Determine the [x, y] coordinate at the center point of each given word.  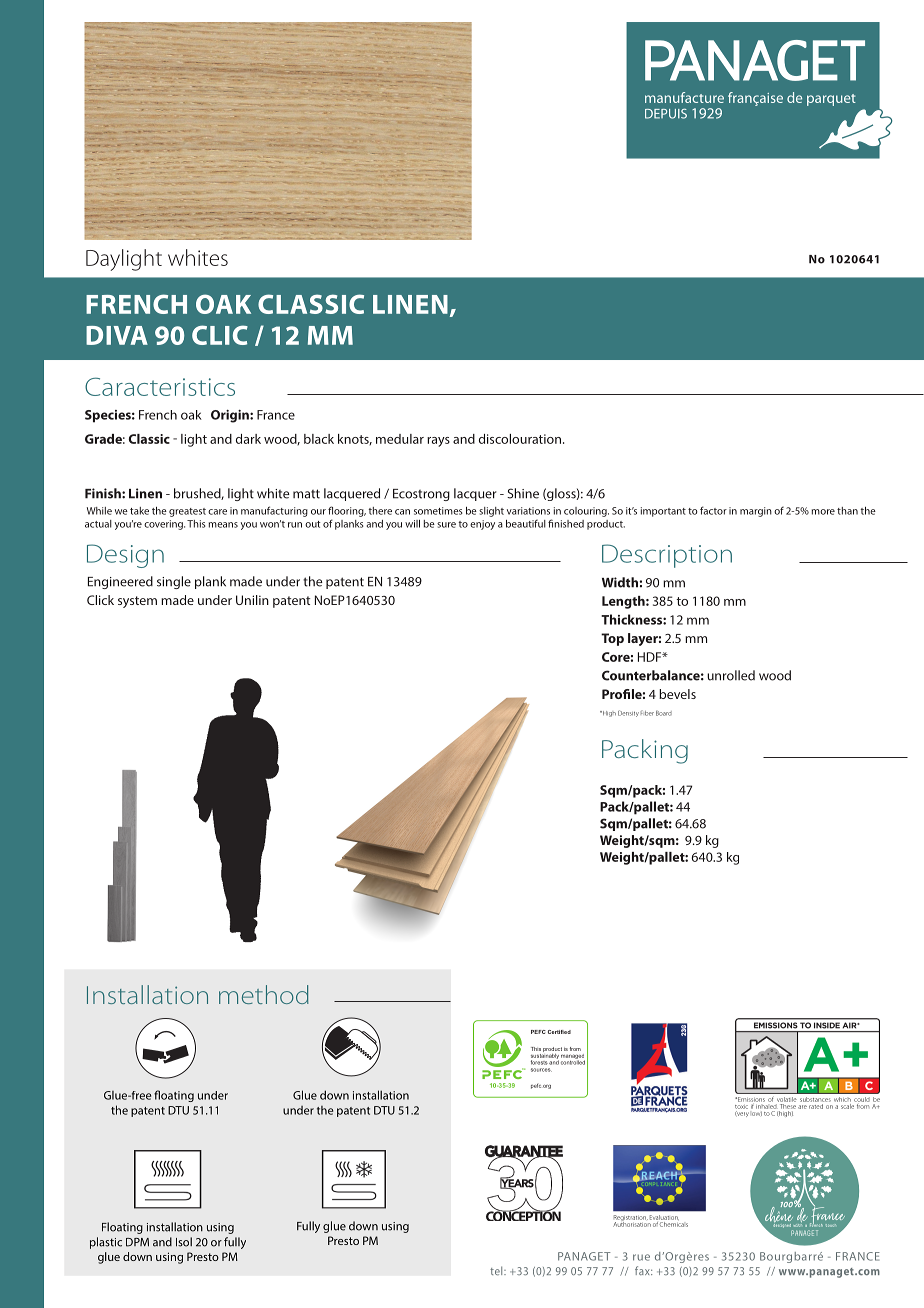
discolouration [520, 439]
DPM [137, 1242]
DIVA [117, 335]
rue [641, 1257]
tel [497, 1270]
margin [756, 512]
